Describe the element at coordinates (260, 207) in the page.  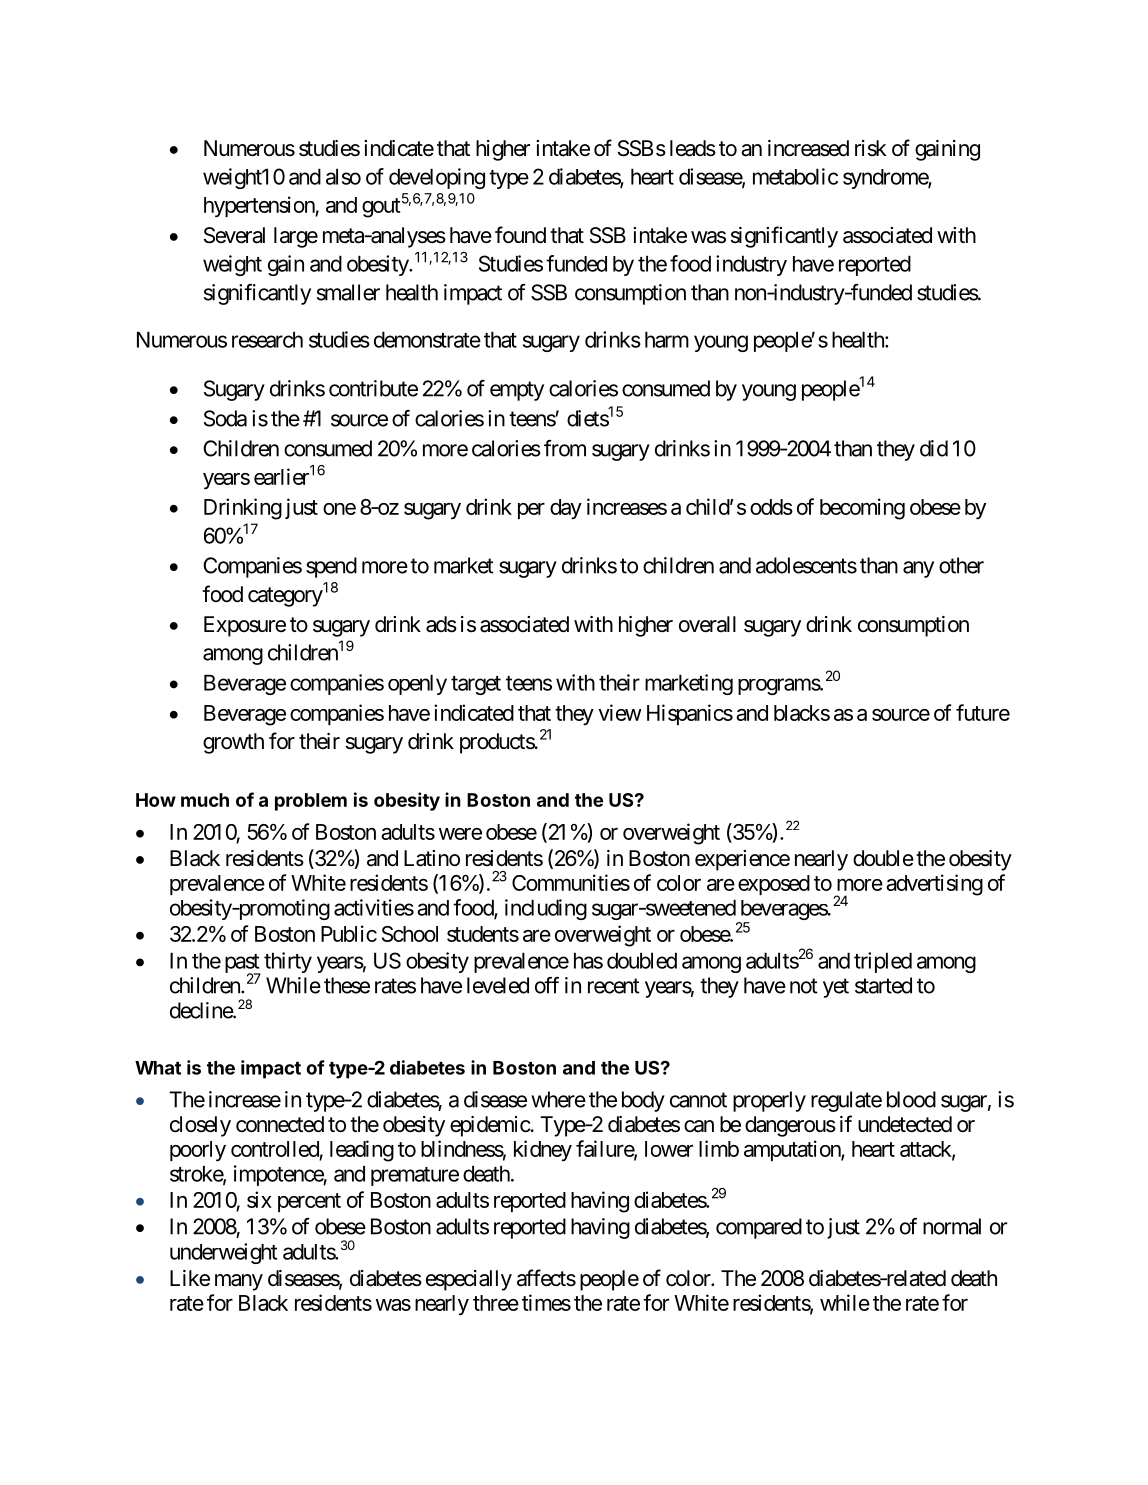
I see `hypertension` at that location.
